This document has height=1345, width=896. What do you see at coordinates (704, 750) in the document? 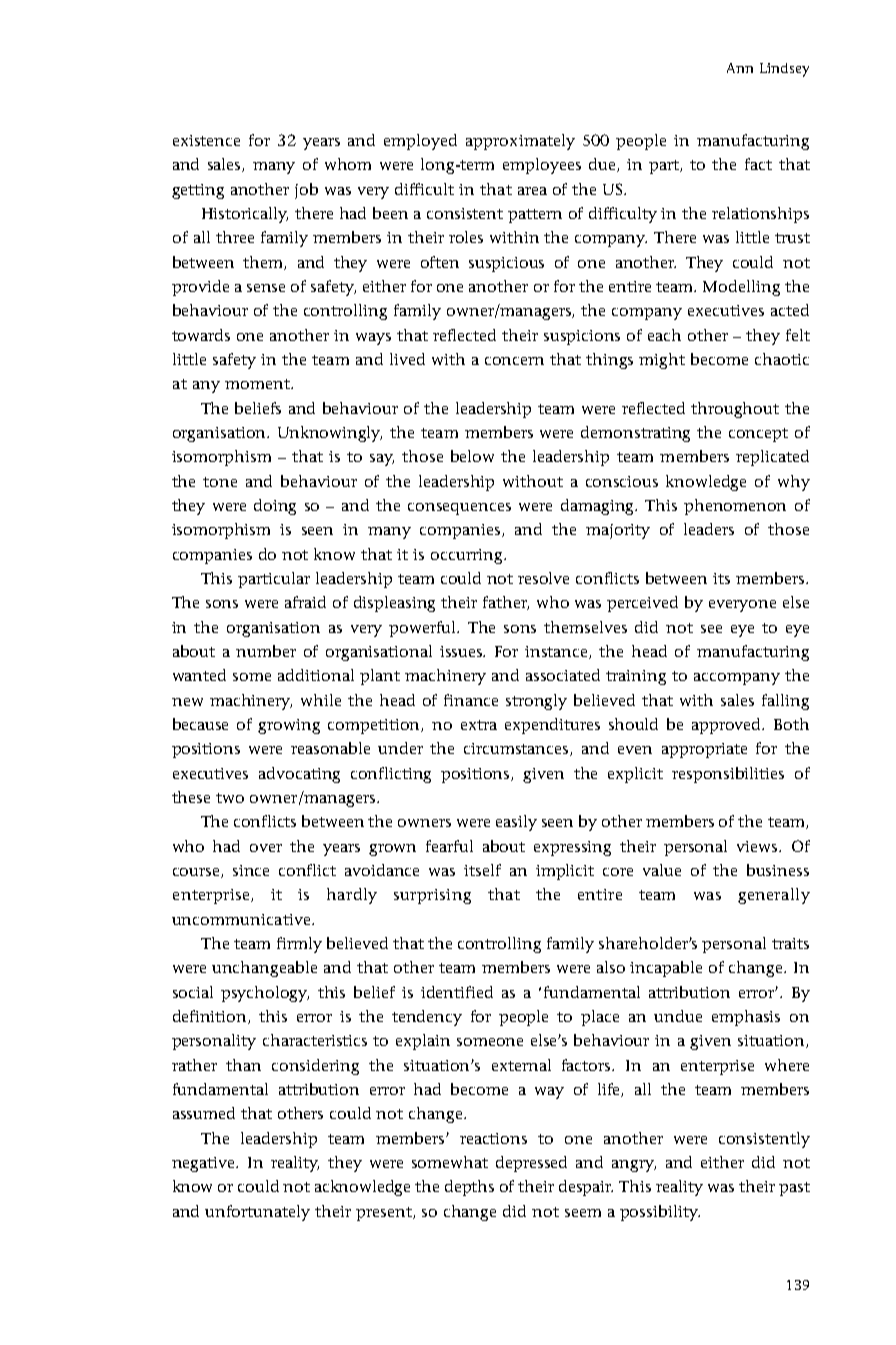
I see `appropriate` at bounding box center [704, 750].
